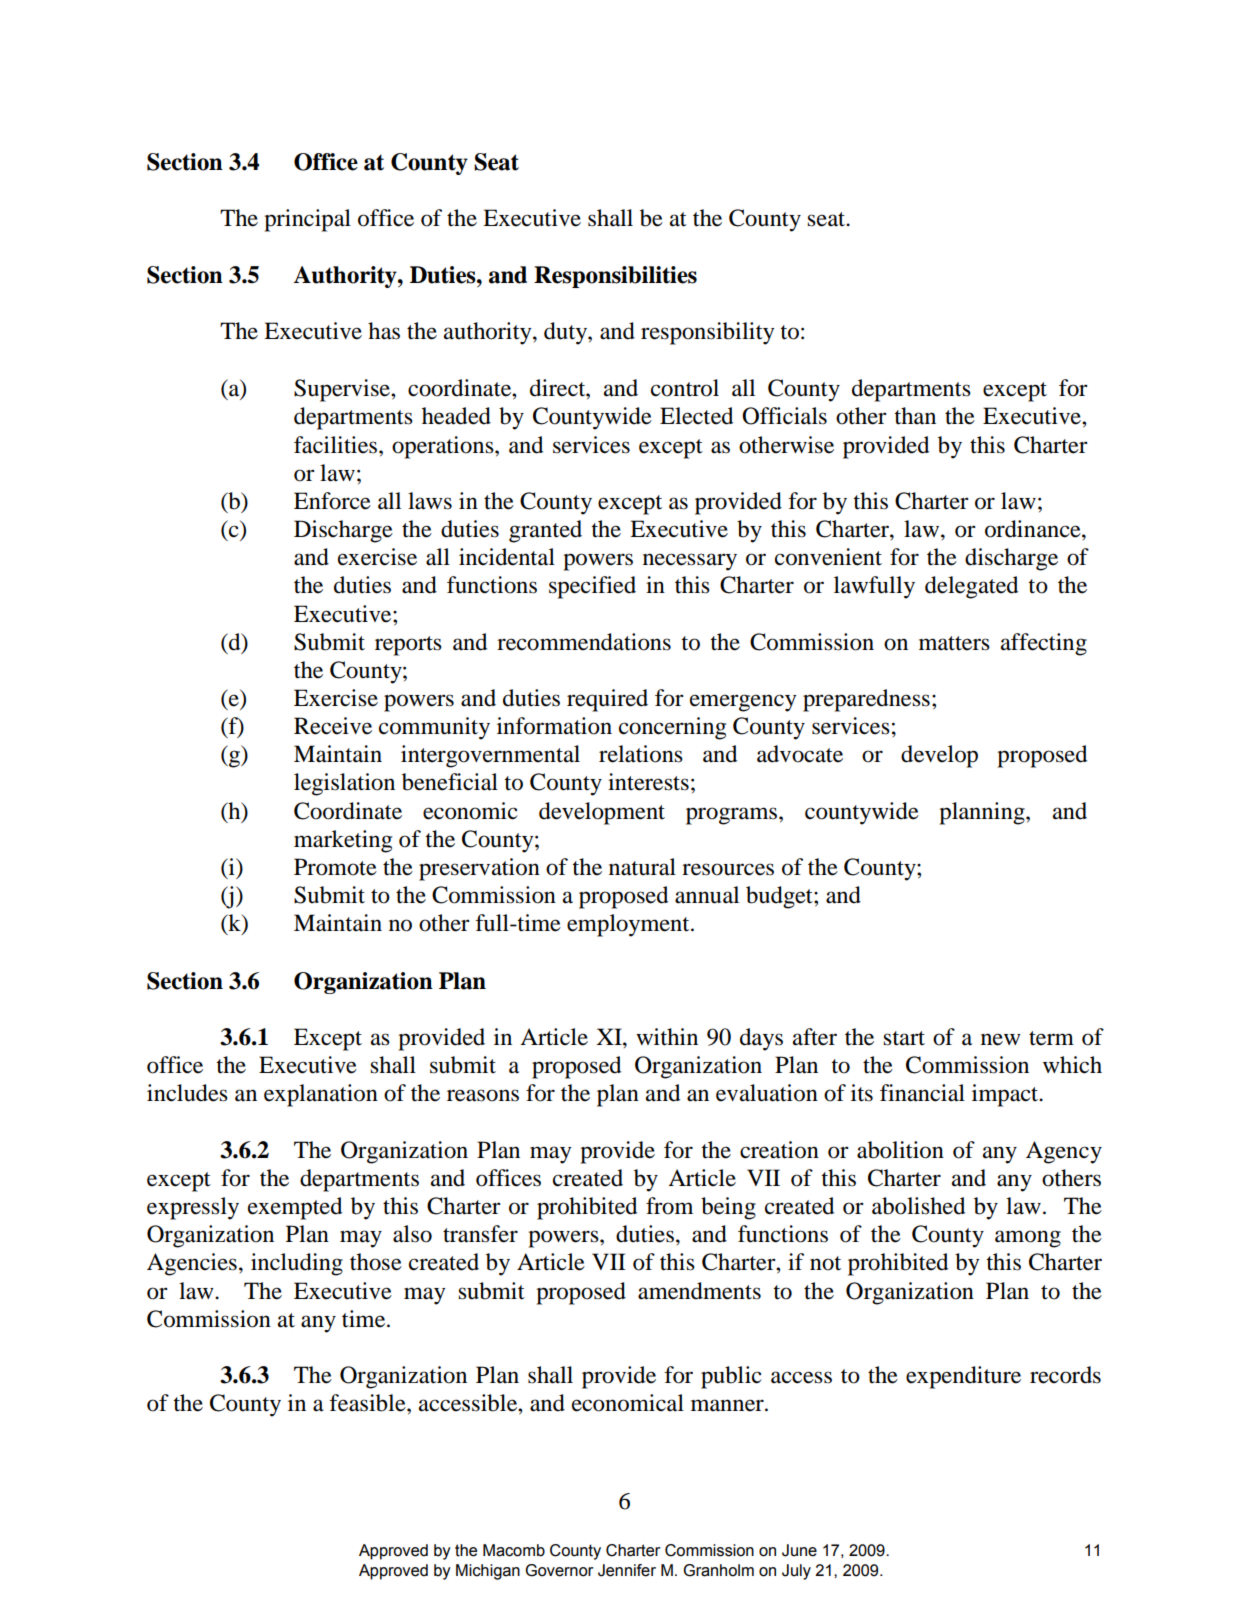 The width and height of the screenshot is (1249, 1617). Describe the element at coordinates (915, 416) in the screenshot. I see `than` at that location.
